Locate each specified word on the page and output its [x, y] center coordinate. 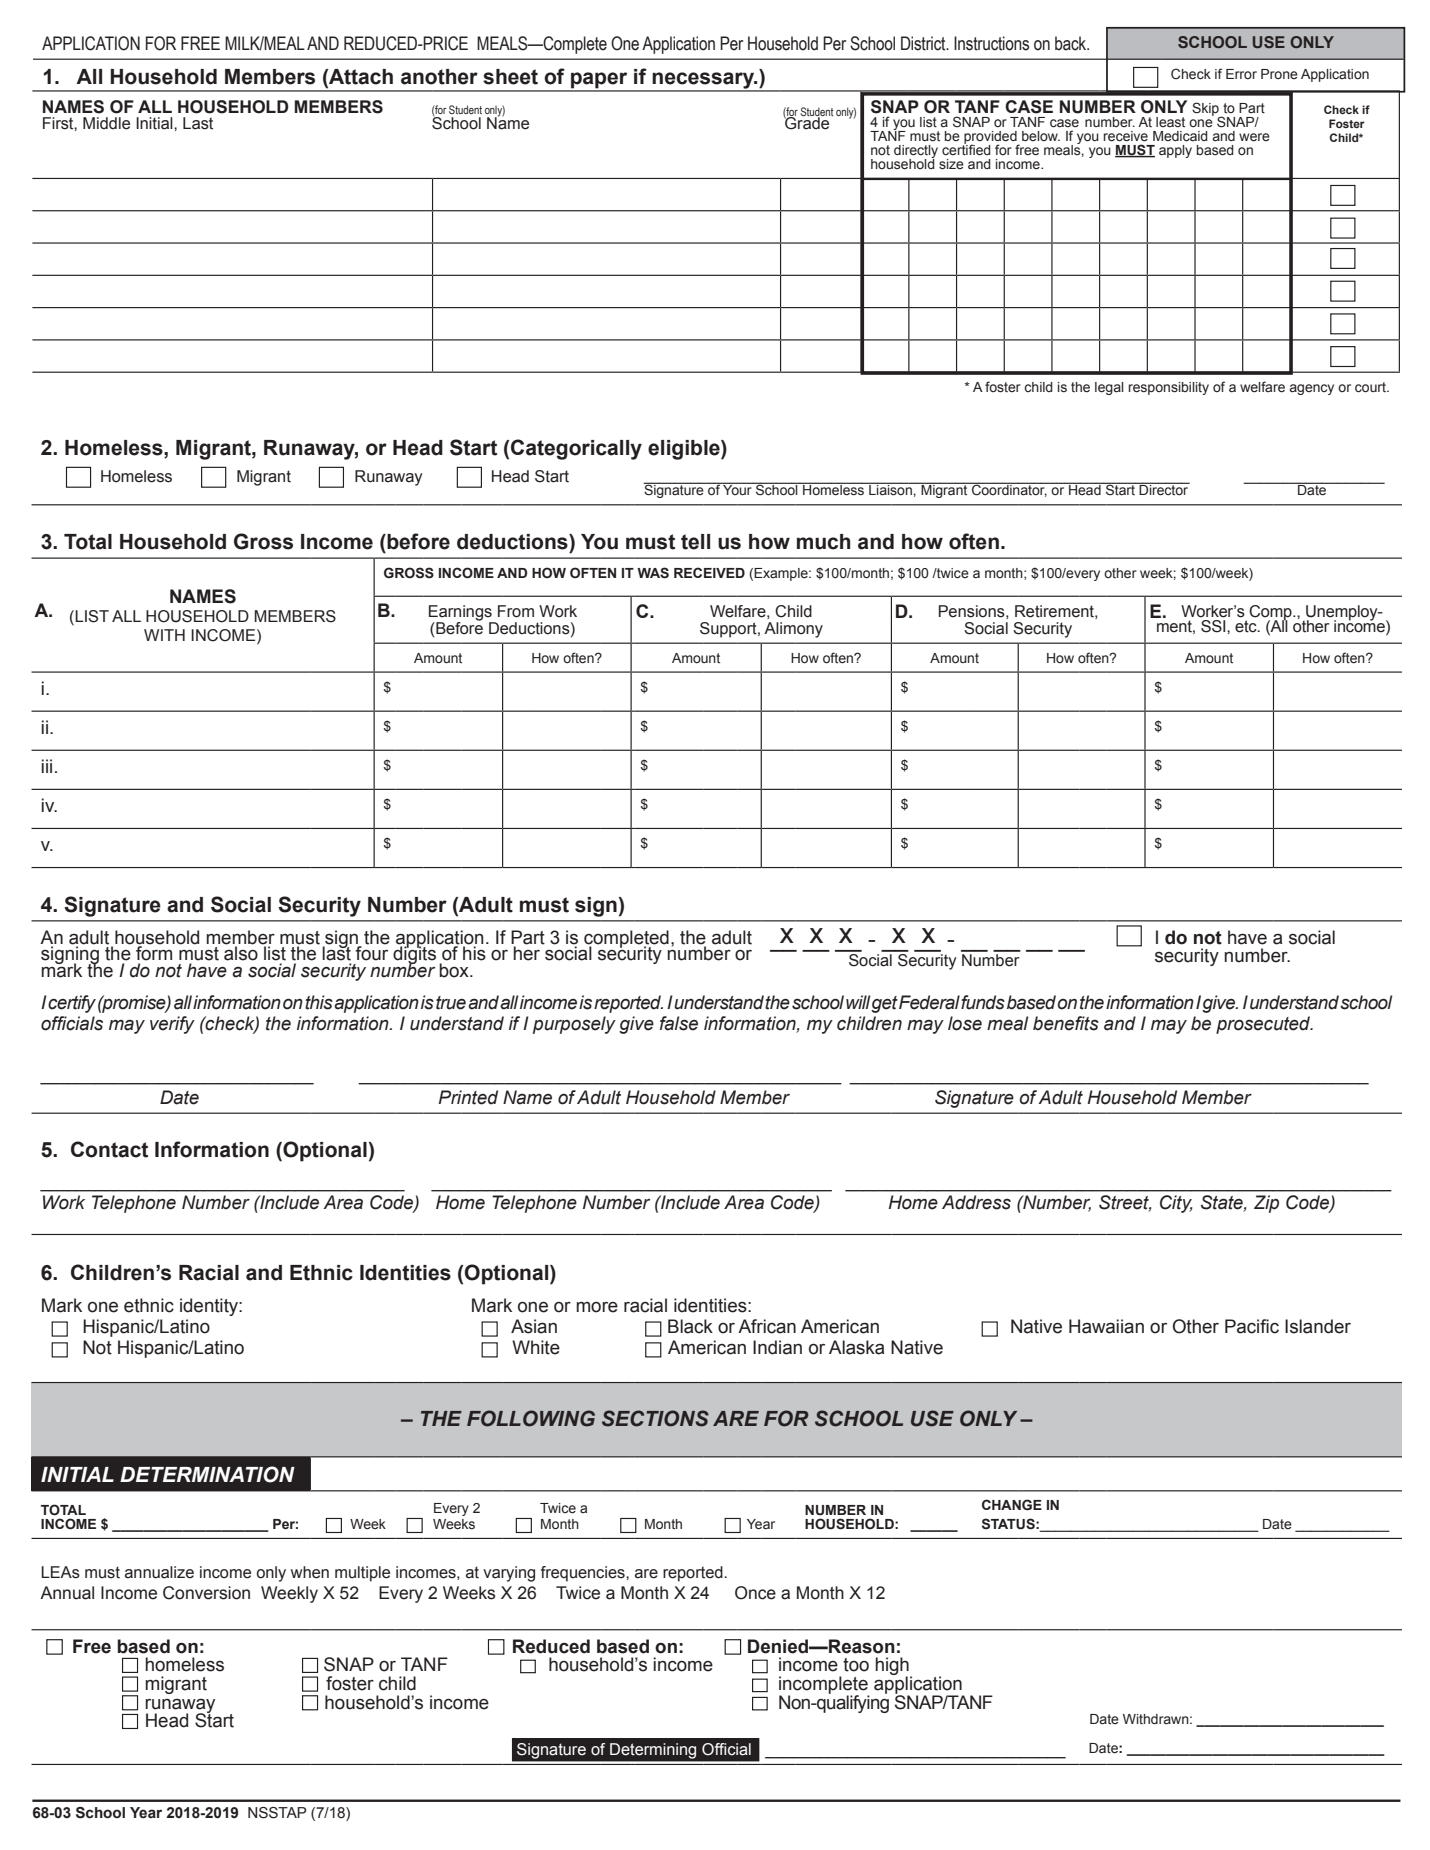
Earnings [461, 614]
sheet [510, 77]
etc [1247, 625]
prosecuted [1264, 1025]
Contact [109, 1149]
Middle [106, 123]
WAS [653, 573]
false [679, 1023]
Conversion [206, 1593]
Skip [1206, 110]
